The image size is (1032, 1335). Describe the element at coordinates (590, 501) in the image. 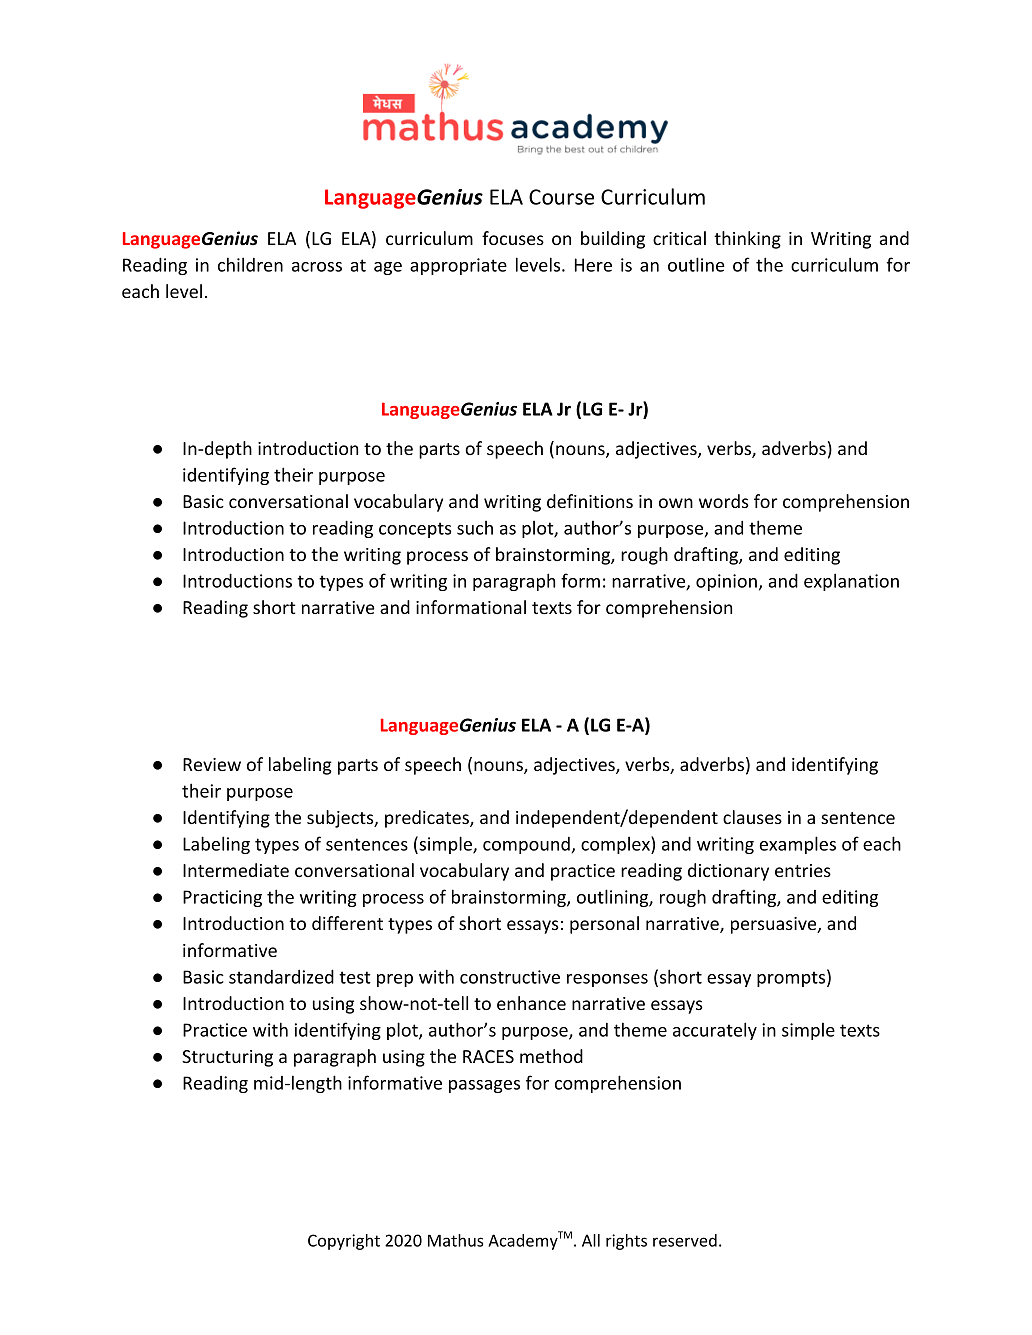

I see `definitions` at that location.
